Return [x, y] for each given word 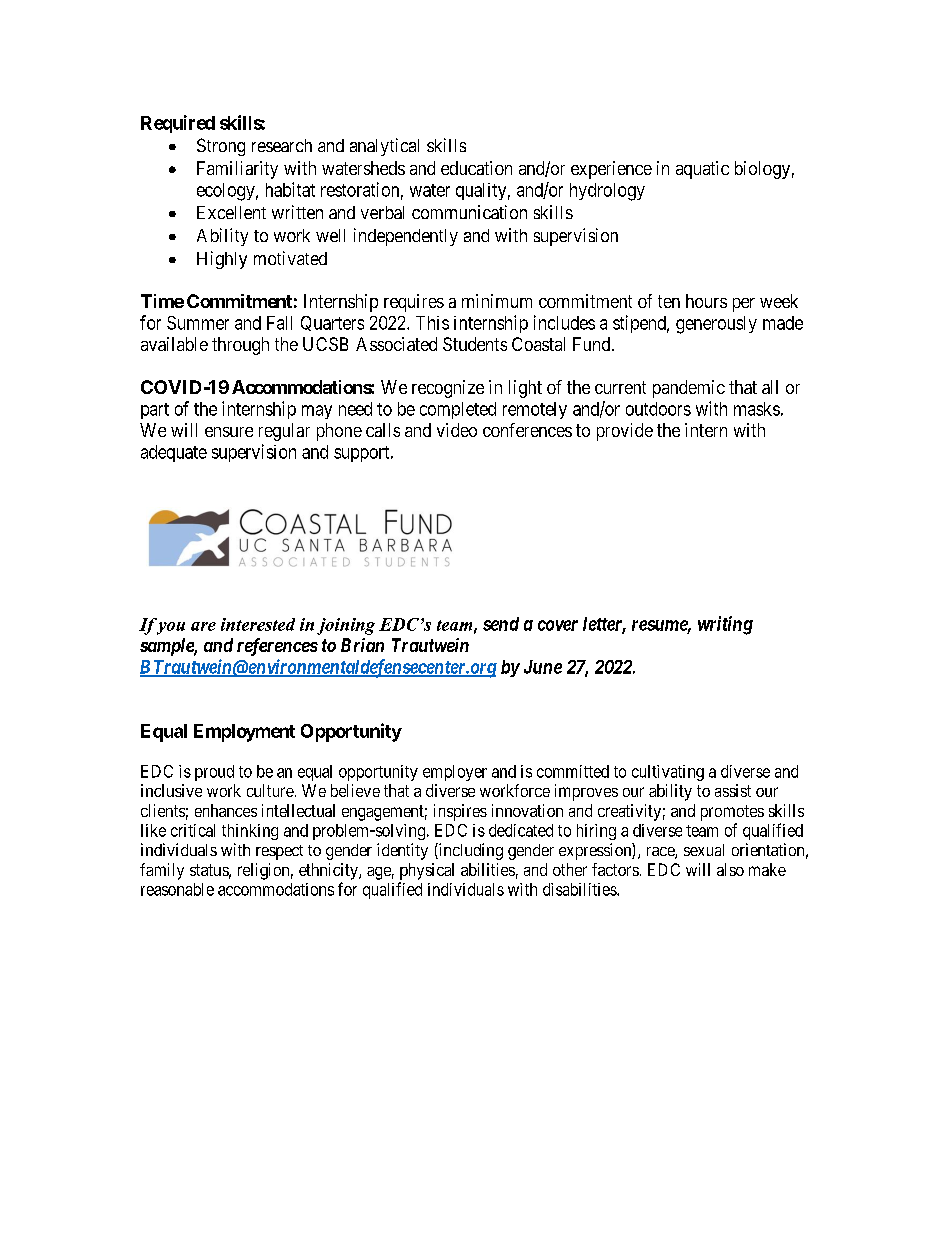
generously [716, 325]
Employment [244, 733]
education [476, 168]
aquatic [702, 170]
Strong [221, 147]
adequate [174, 453]
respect [279, 852]
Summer [198, 323]
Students [475, 344]
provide [625, 432]
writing [725, 625]
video [457, 430]
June [543, 667]
